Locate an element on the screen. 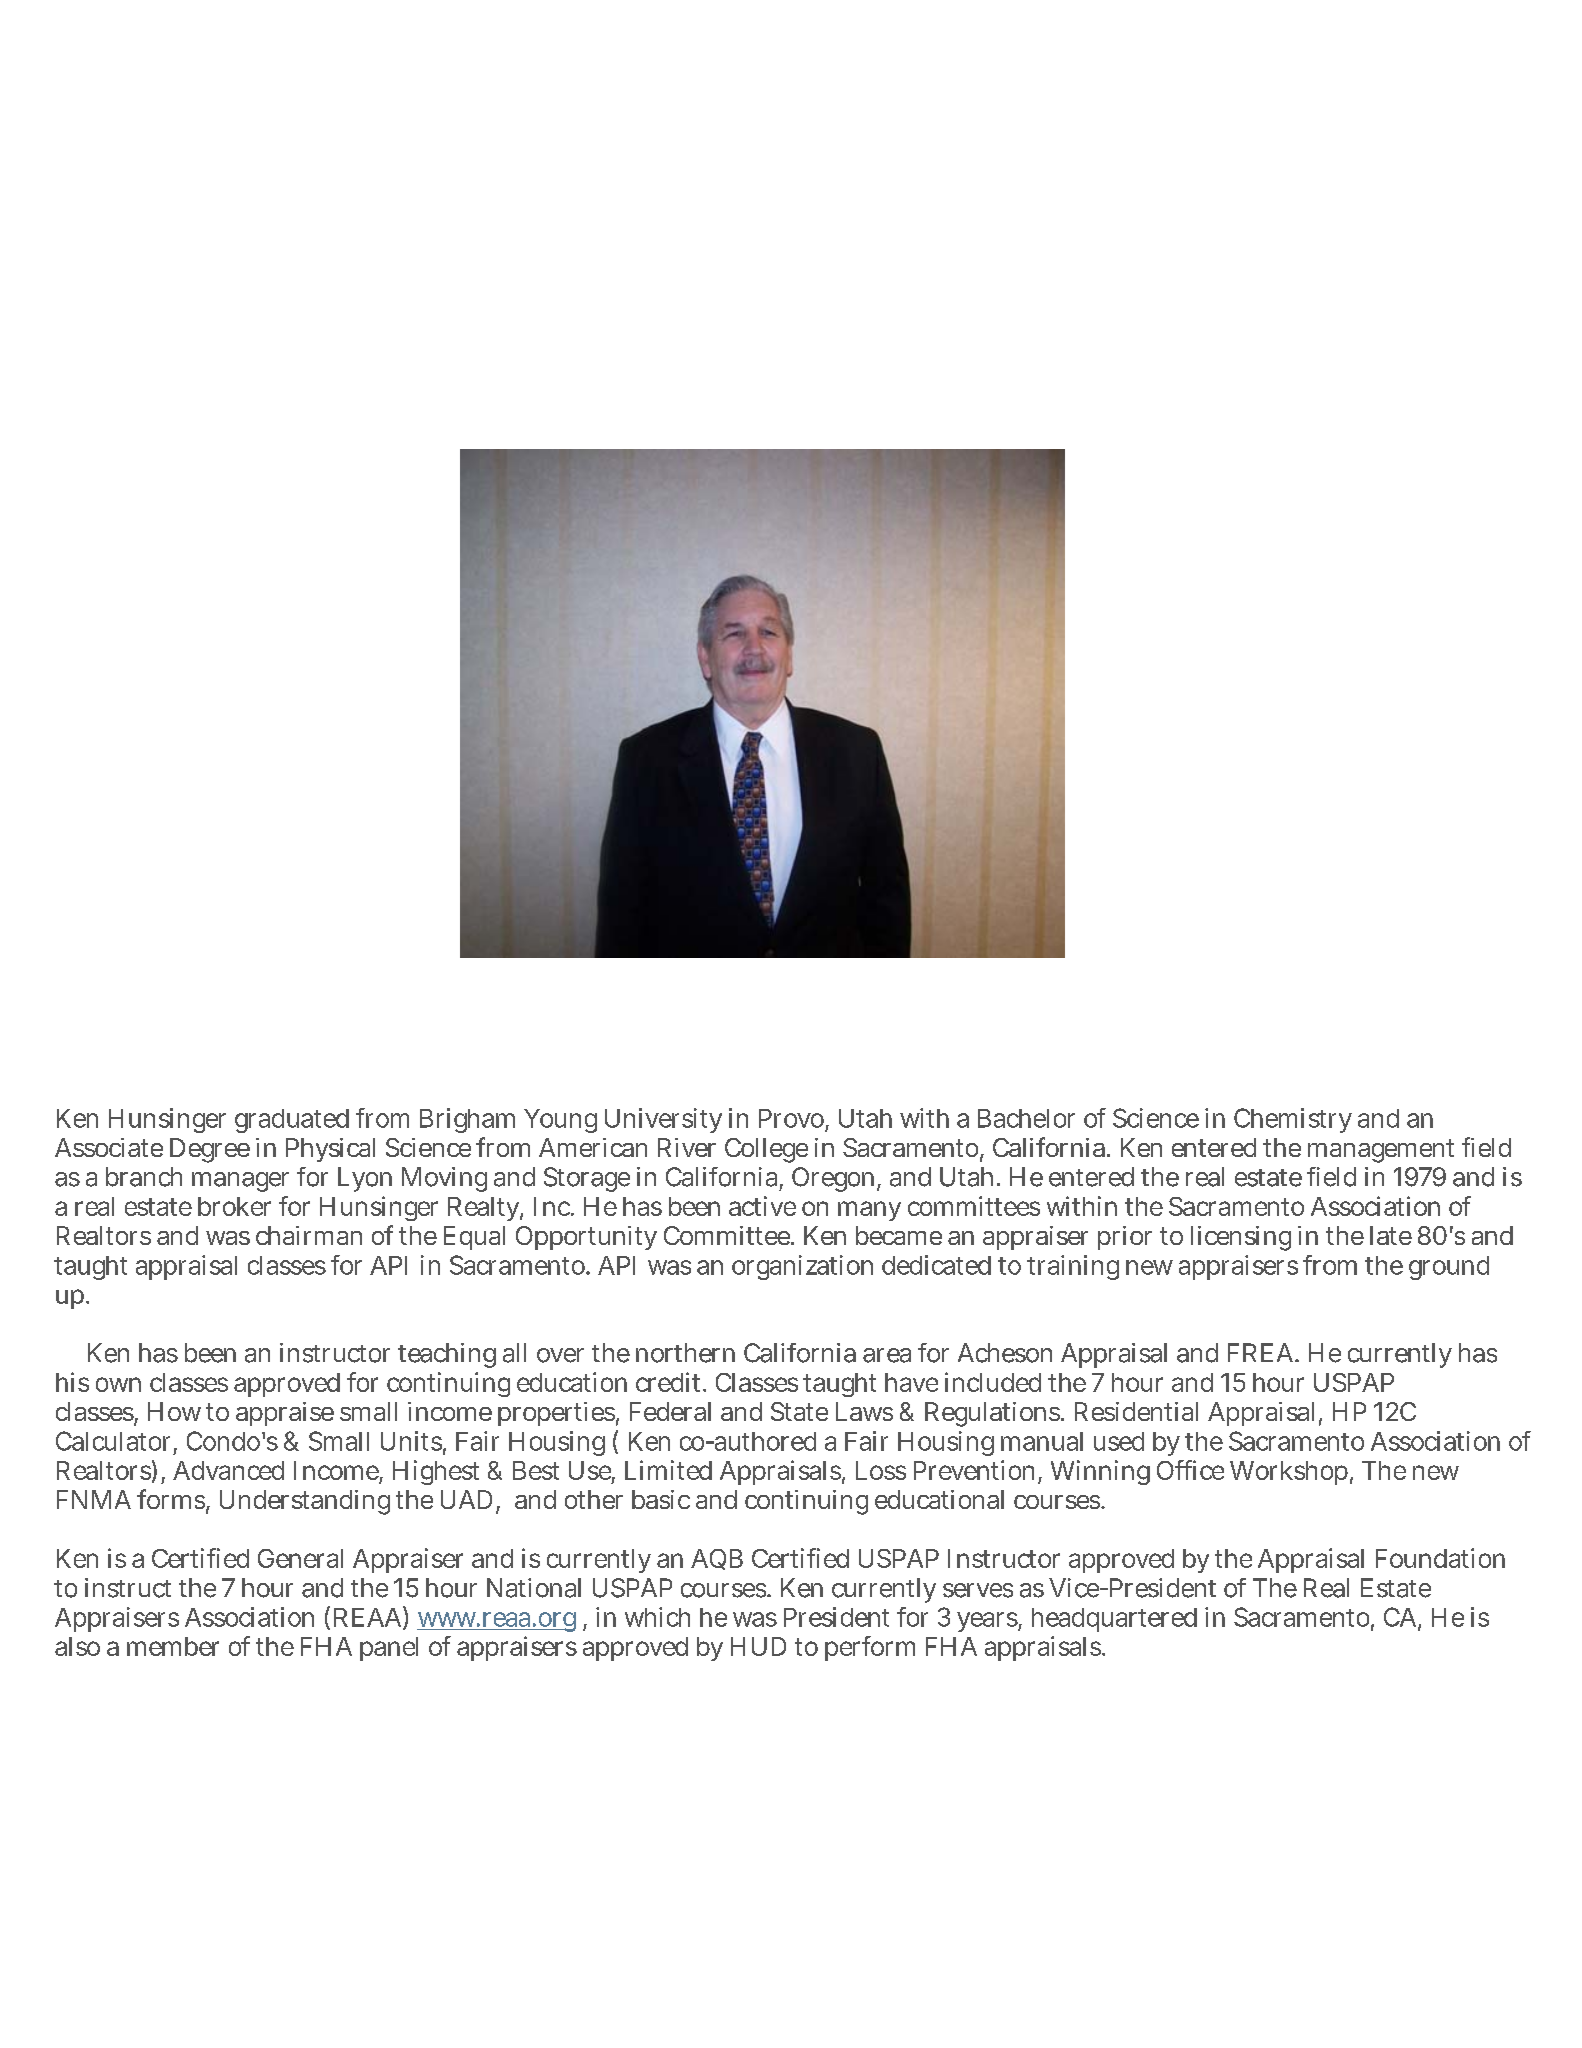 Image resolution: width=1582 pixels, height=2048 pixels. licensing is located at coordinates (1241, 1238).
